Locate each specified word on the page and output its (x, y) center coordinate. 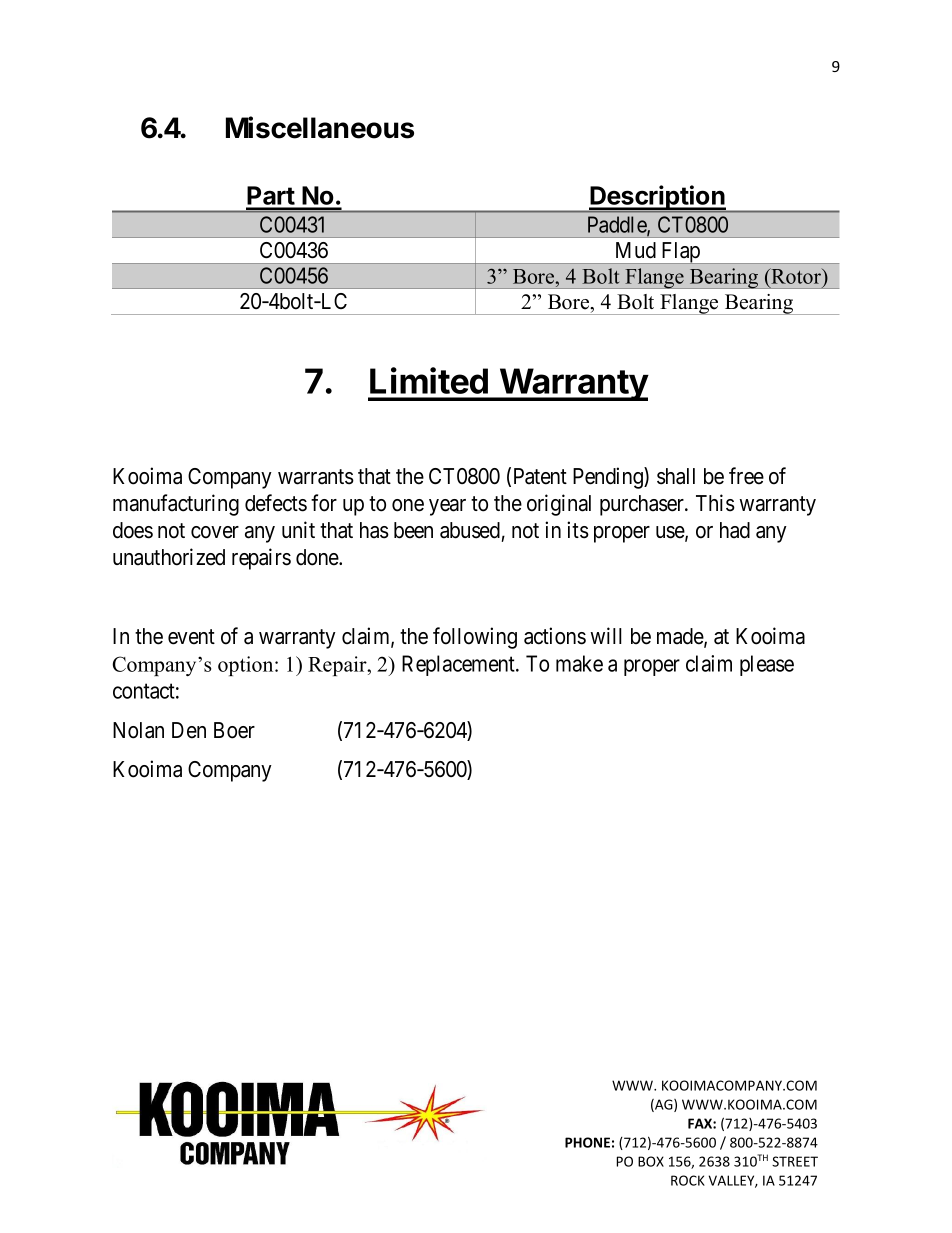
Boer (234, 730)
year (447, 507)
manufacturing (176, 505)
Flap (680, 253)
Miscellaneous (320, 127)
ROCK (688, 1180)
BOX (651, 1161)
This (715, 503)
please (767, 665)
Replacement (459, 665)
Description (657, 199)
